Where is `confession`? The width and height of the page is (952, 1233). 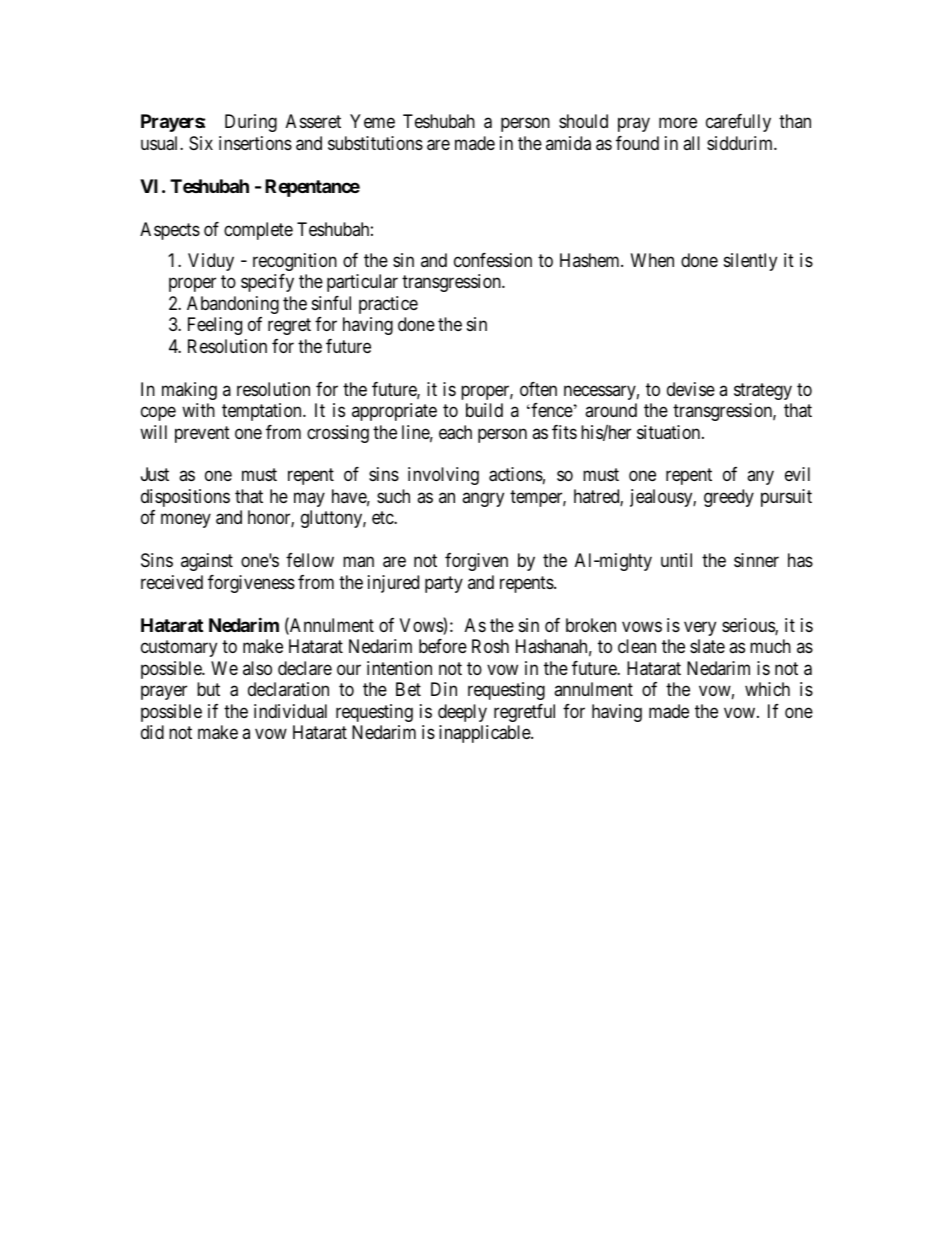 confession is located at coordinates (493, 260).
